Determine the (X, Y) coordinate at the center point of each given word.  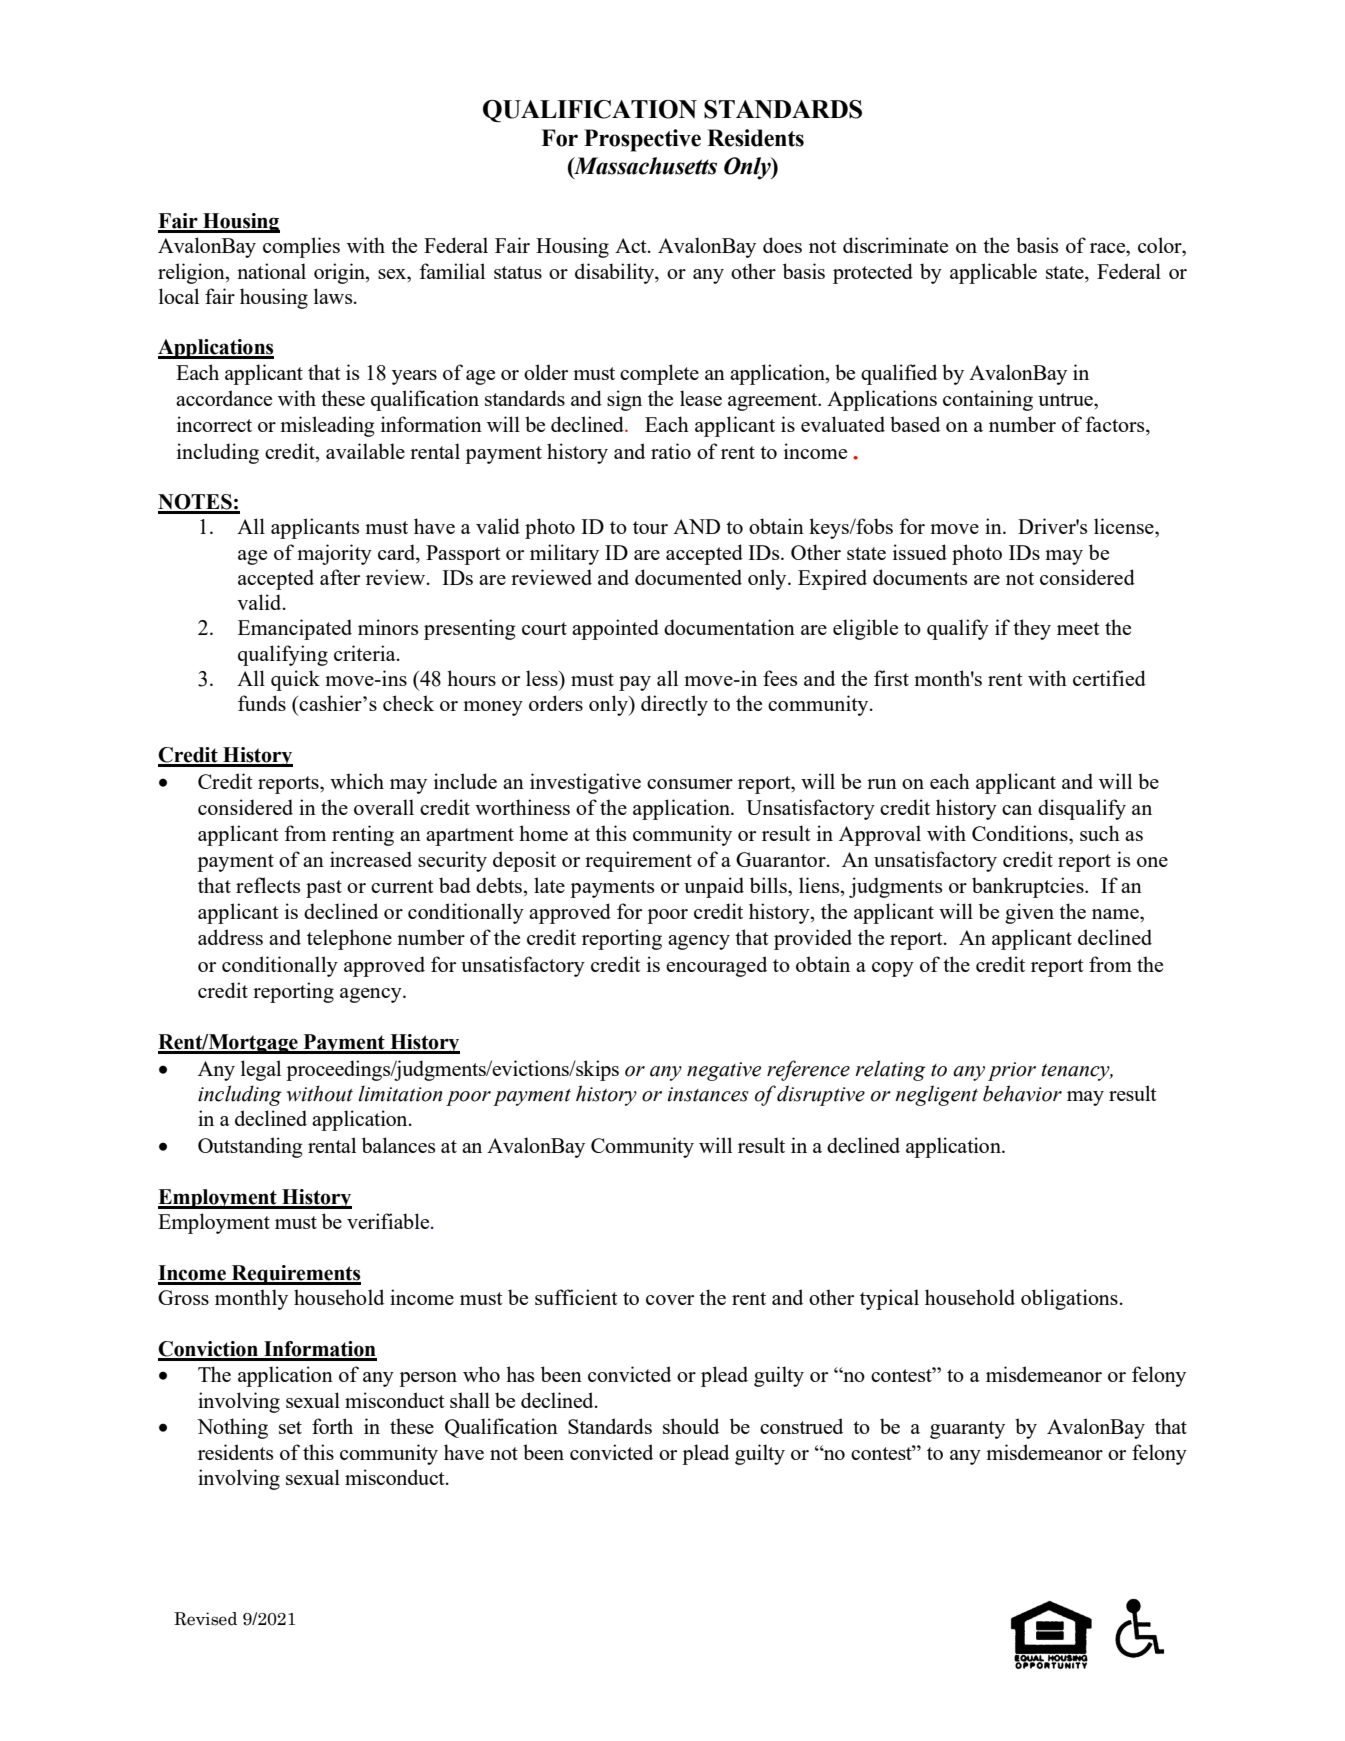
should (691, 1426)
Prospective (642, 140)
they (1032, 629)
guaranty (967, 1430)
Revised (205, 1619)
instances (708, 1094)
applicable (993, 273)
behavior (1022, 1093)
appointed (615, 629)
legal (261, 1070)
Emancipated (295, 629)
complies (301, 247)
